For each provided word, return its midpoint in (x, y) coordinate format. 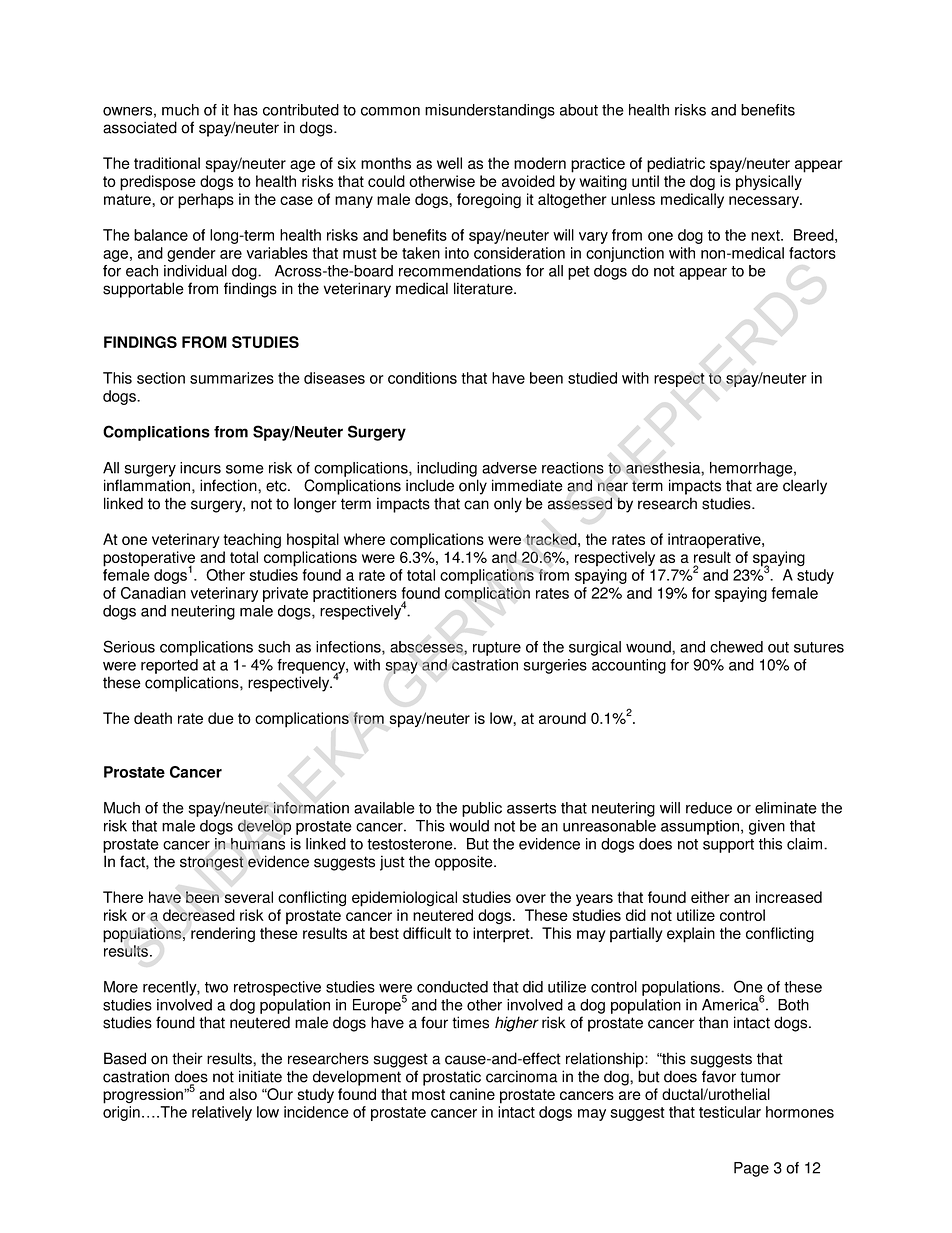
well (449, 163)
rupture (497, 649)
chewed (736, 647)
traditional (167, 163)
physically (769, 183)
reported (169, 666)
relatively (222, 1113)
